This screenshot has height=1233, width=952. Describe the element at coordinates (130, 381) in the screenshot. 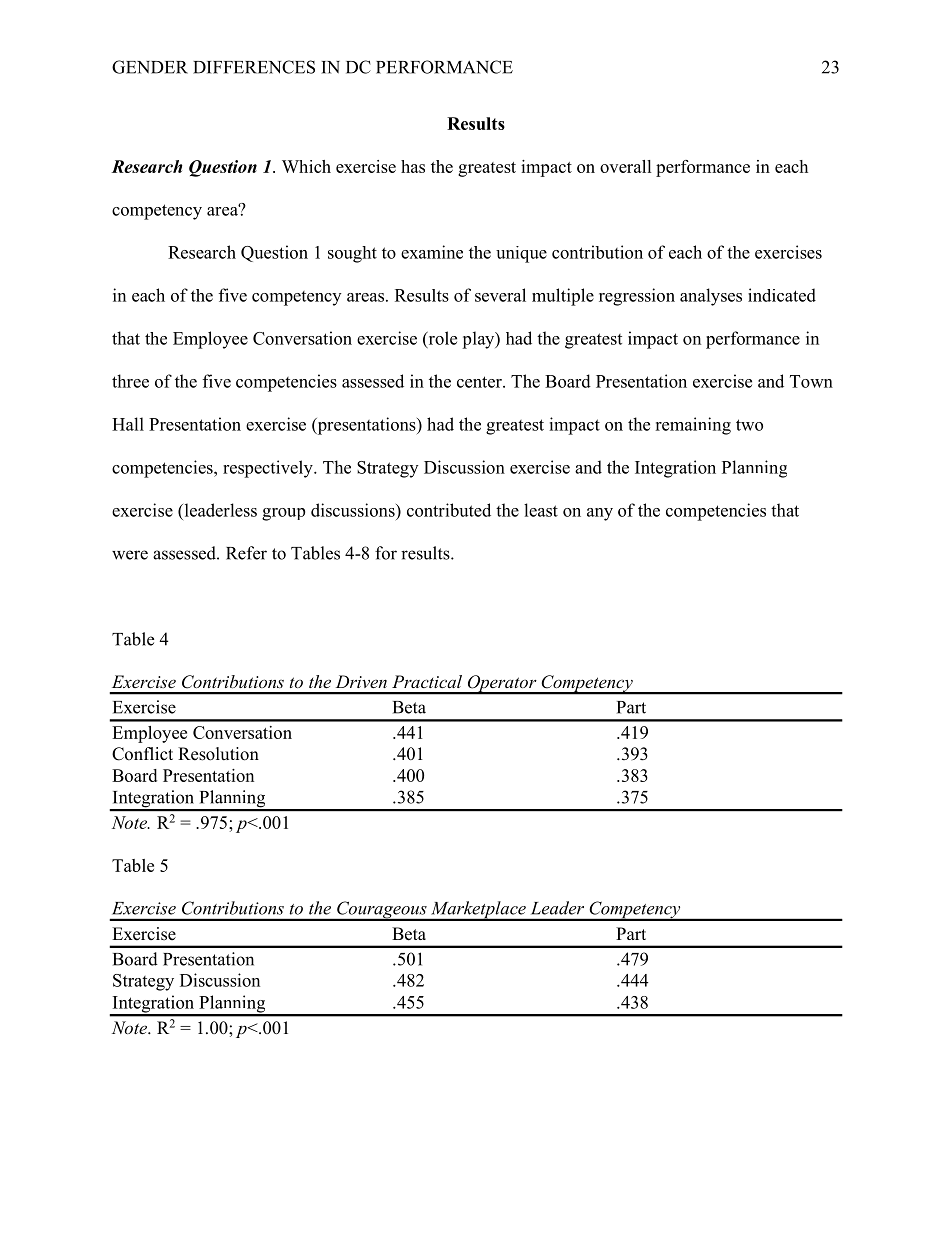

I see `three` at that location.
